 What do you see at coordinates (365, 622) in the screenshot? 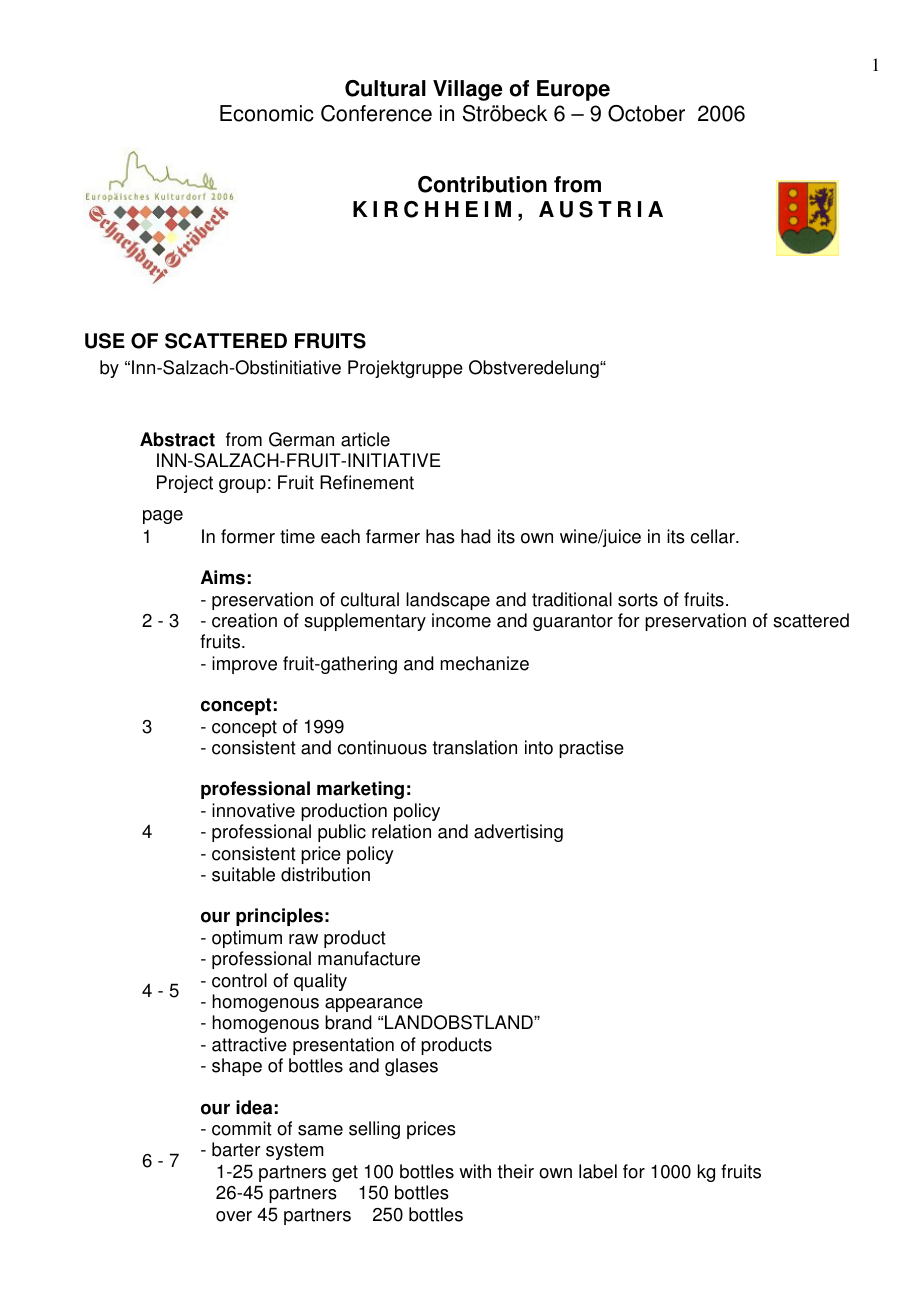
I see `supplementary` at bounding box center [365, 622].
